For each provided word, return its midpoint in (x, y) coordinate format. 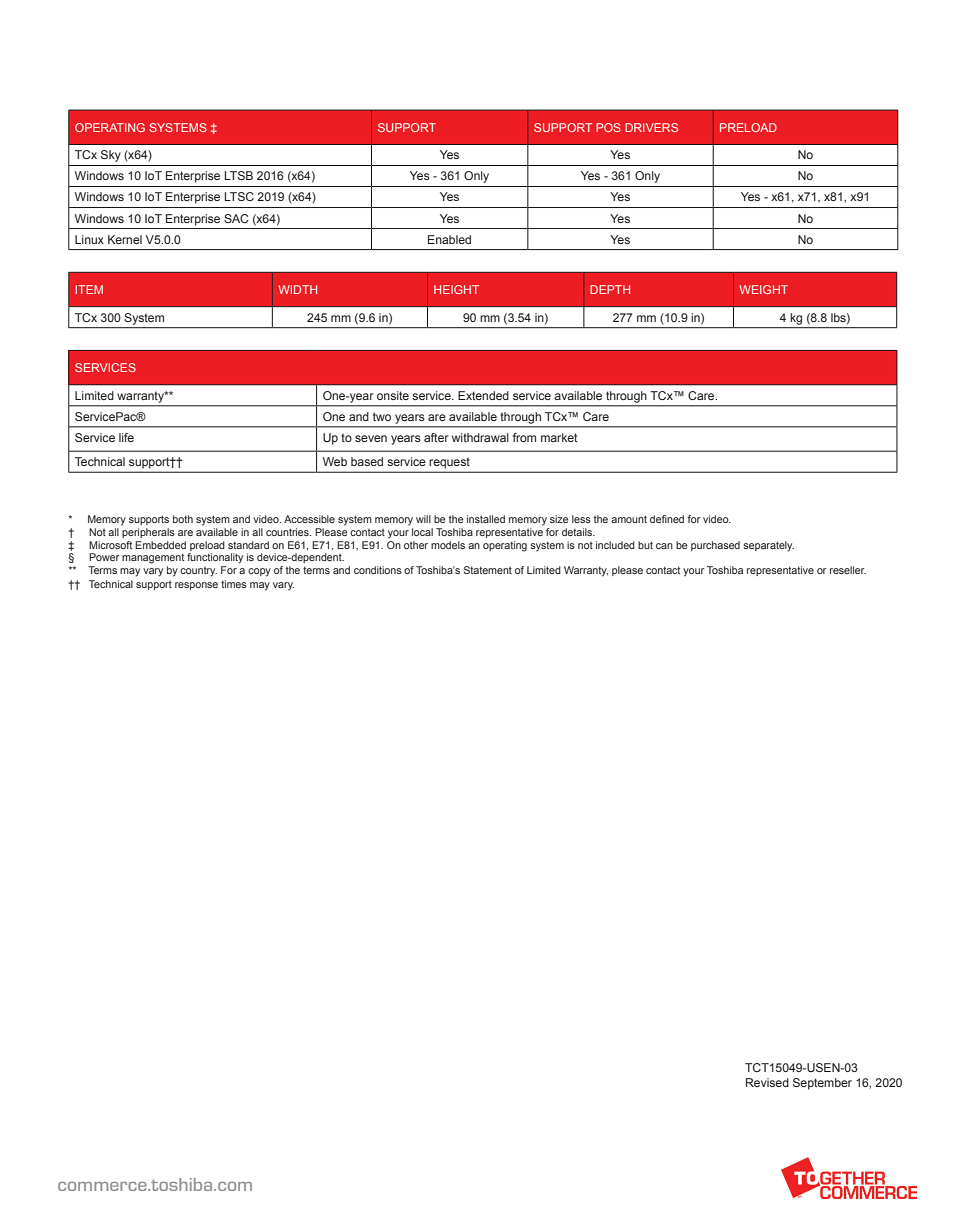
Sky (111, 156)
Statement (488, 570)
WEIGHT (763, 289)
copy (259, 572)
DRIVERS (651, 127)
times (234, 584)
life (126, 437)
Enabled (449, 239)
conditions (378, 570)
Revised (767, 1082)
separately (768, 546)
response (196, 586)
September (822, 1084)
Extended (483, 395)
